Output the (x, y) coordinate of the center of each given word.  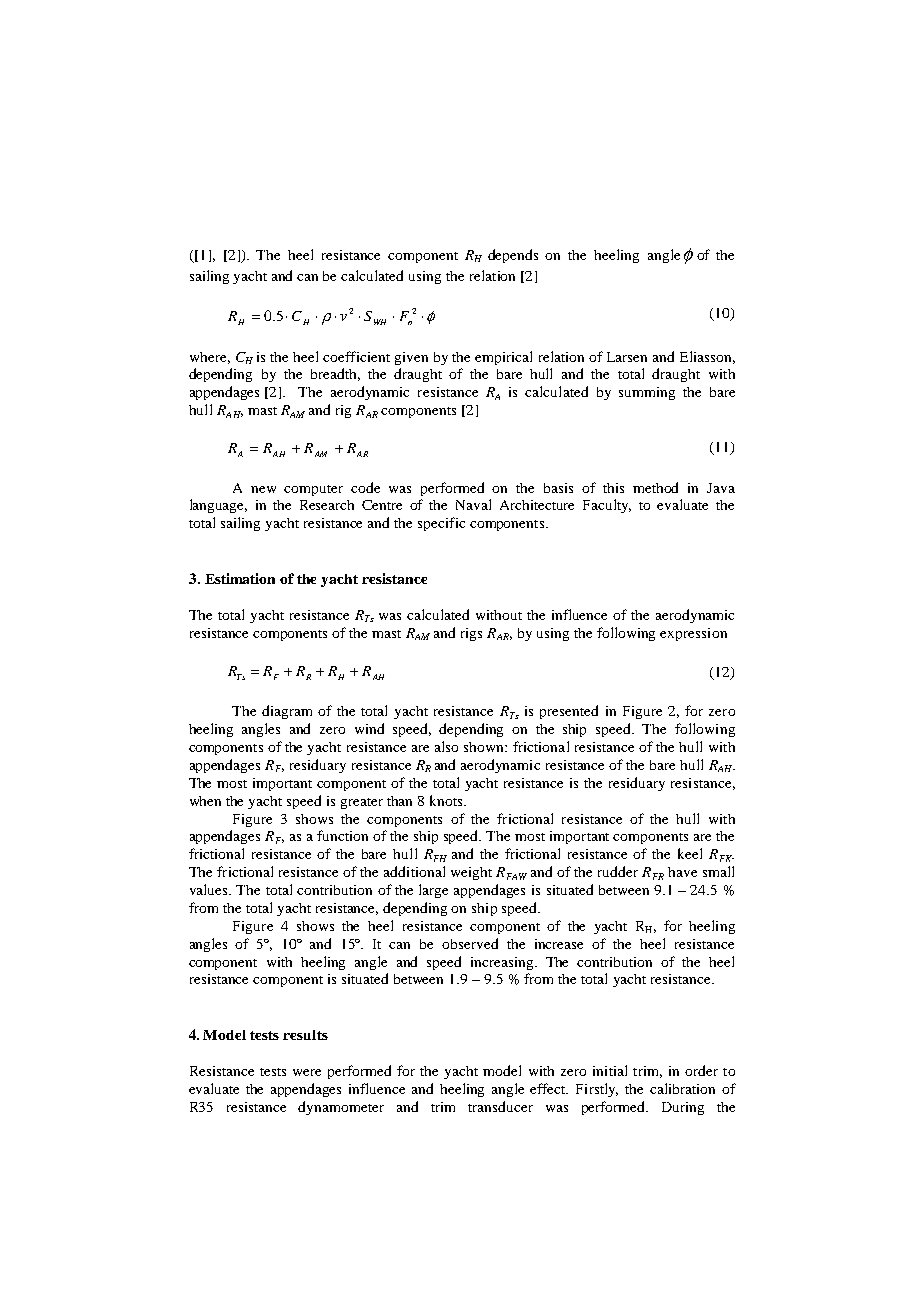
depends (513, 256)
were (307, 1072)
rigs (471, 634)
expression (693, 634)
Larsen (627, 357)
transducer (500, 1106)
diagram (287, 712)
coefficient (356, 356)
